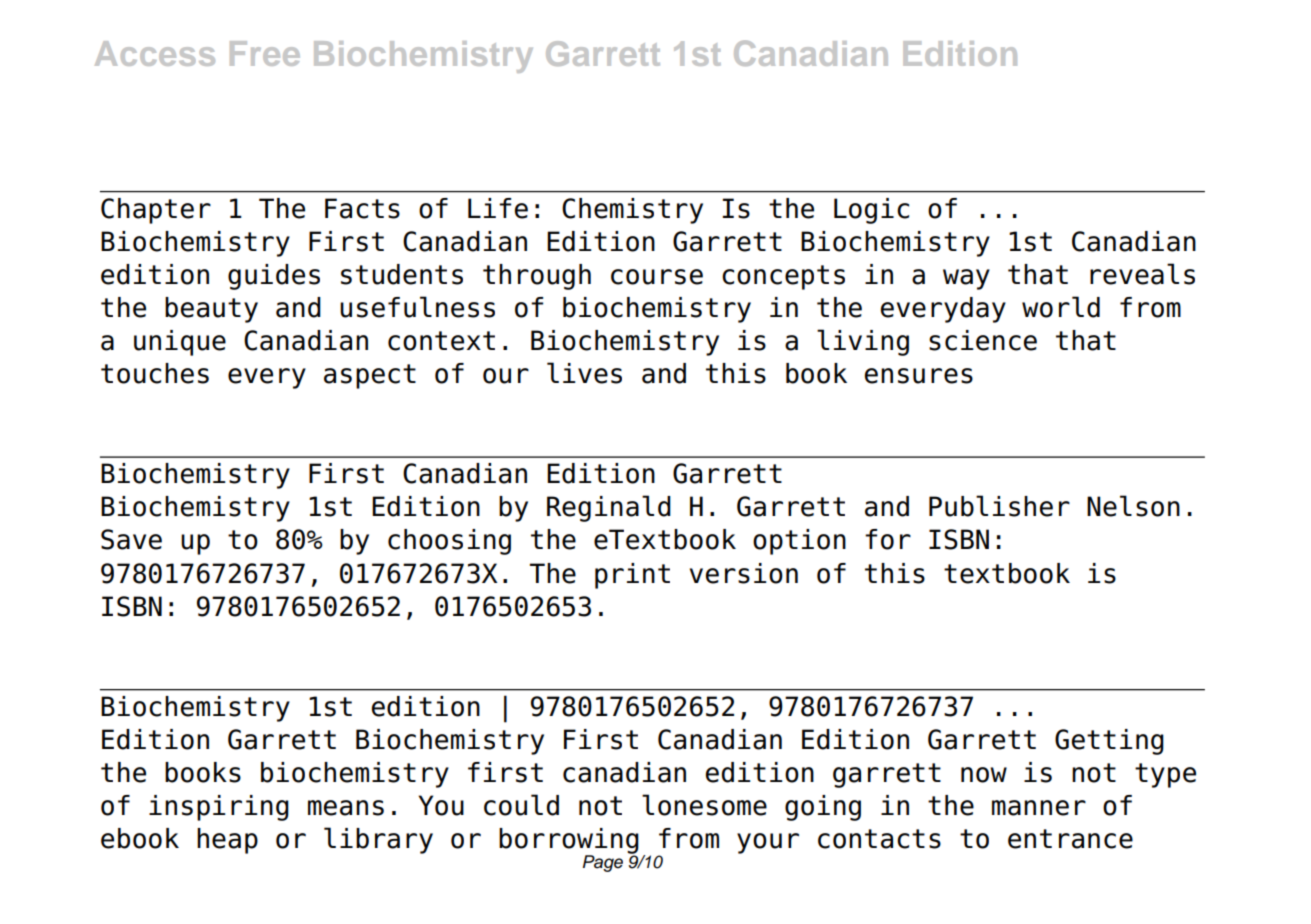  What do you see at coordinates (584, 373) in the page?
I see `lives` at bounding box center [584, 373].
